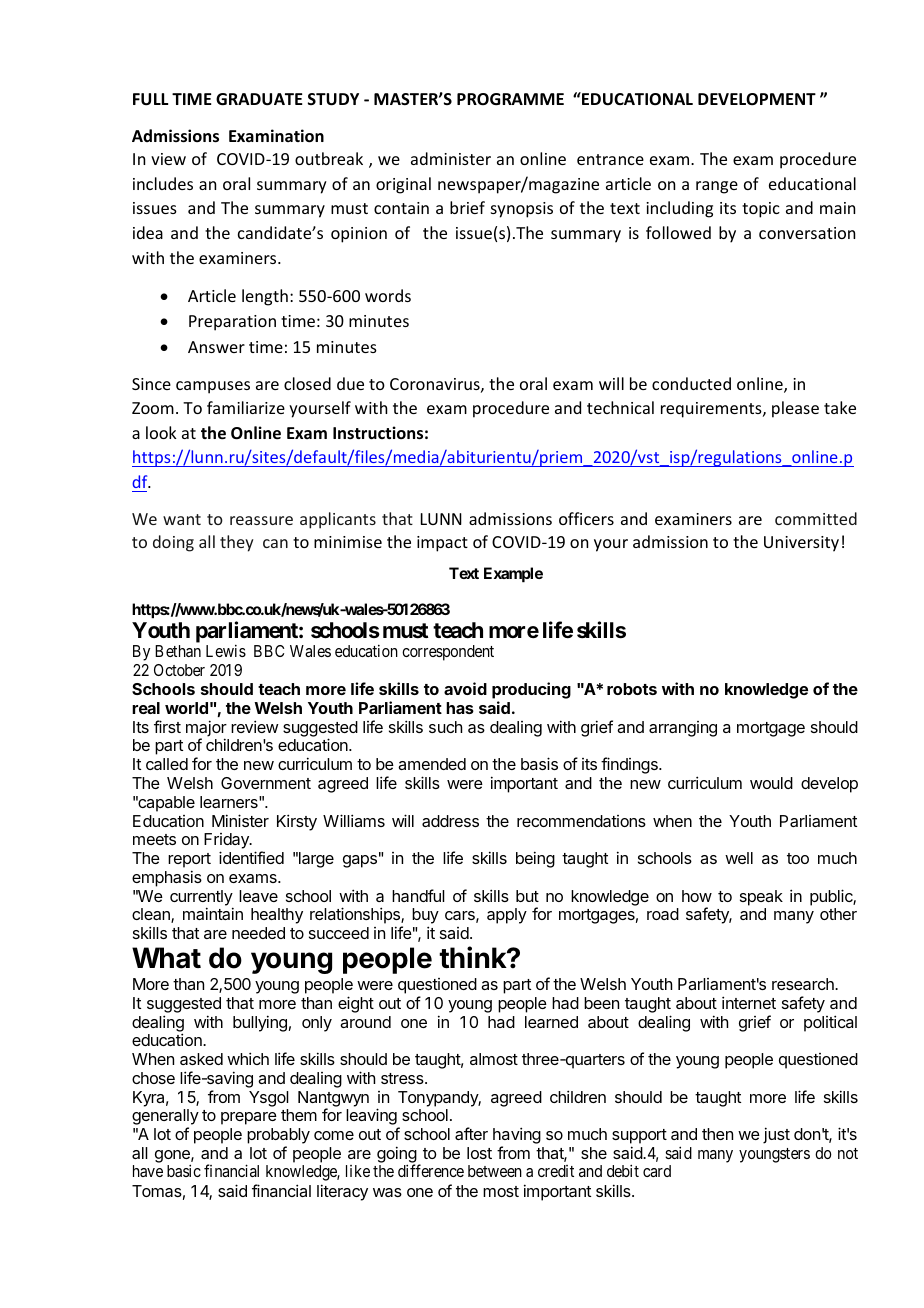 Image resolution: width=924 pixels, height=1308 pixels. I want to click on major, so click(206, 729).
